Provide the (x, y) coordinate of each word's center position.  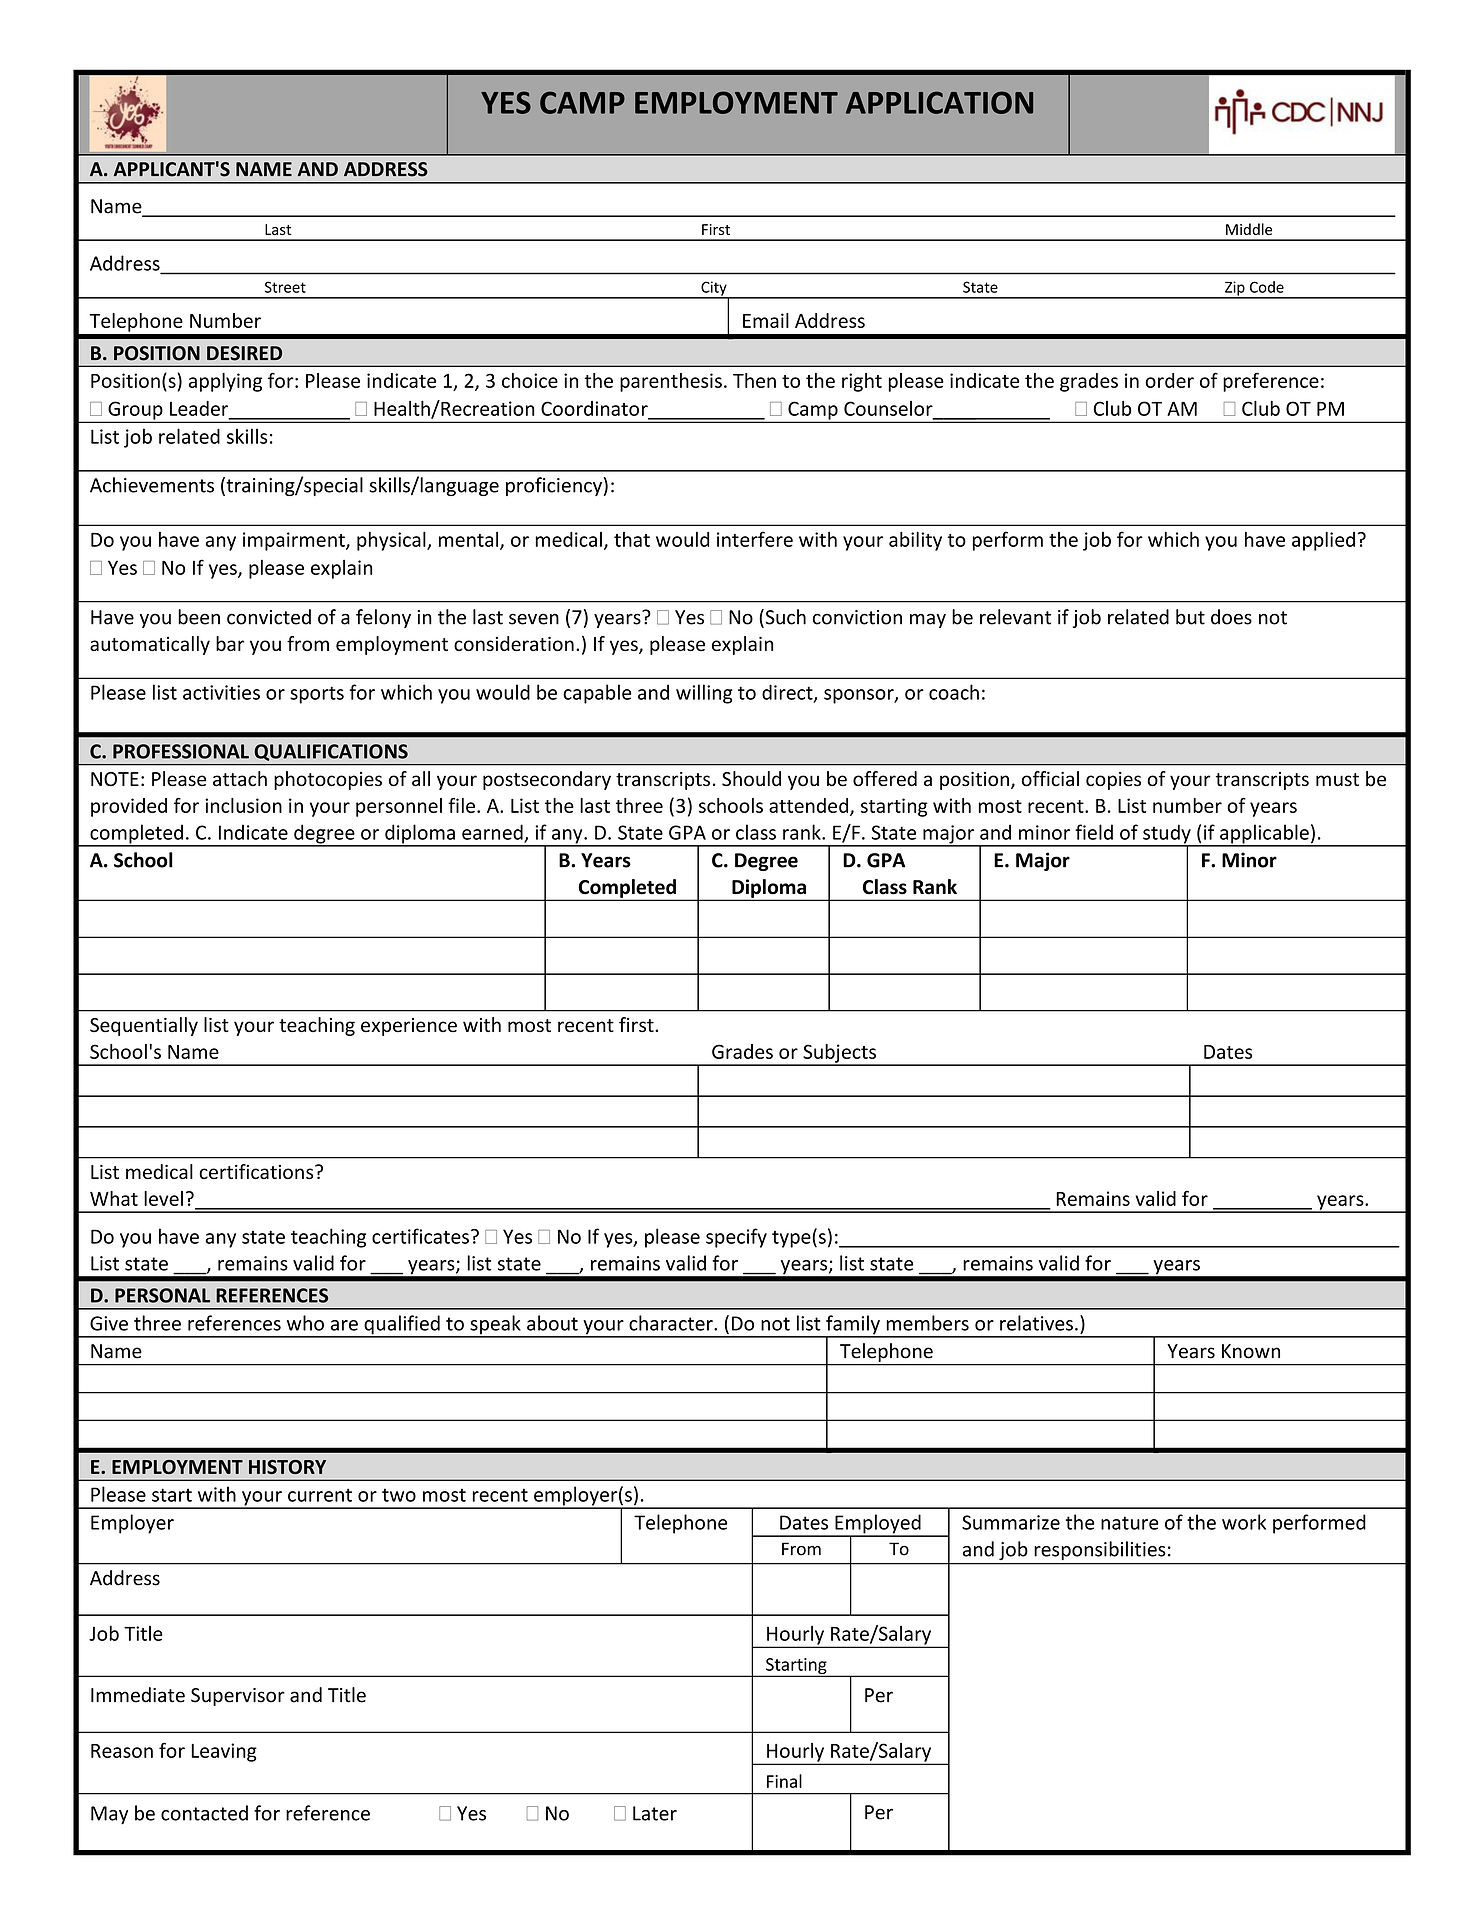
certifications (257, 1171)
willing (704, 694)
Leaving (224, 1752)
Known (1251, 1351)
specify (736, 1238)
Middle (1249, 229)
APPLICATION (939, 102)
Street (285, 287)
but (1190, 617)
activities (221, 692)
